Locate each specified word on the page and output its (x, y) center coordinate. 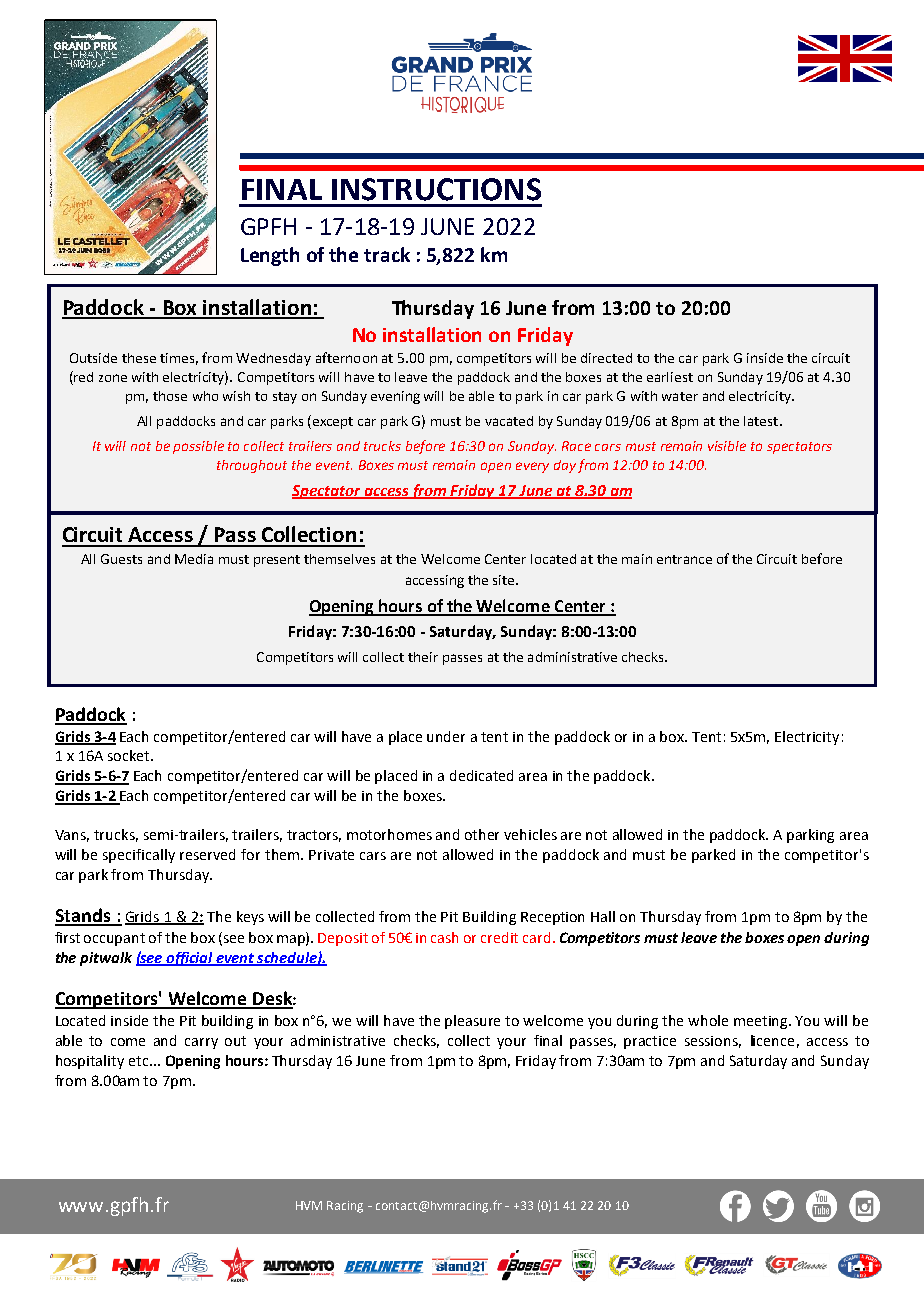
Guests (121, 559)
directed (606, 358)
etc (140, 1061)
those (170, 396)
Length (270, 256)
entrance (684, 559)
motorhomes (389, 834)
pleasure (472, 1022)
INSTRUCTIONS (436, 189)
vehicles (530, 834)
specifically (139, 856)
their (423, 657)
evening (395, 397)
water (680, 396)
